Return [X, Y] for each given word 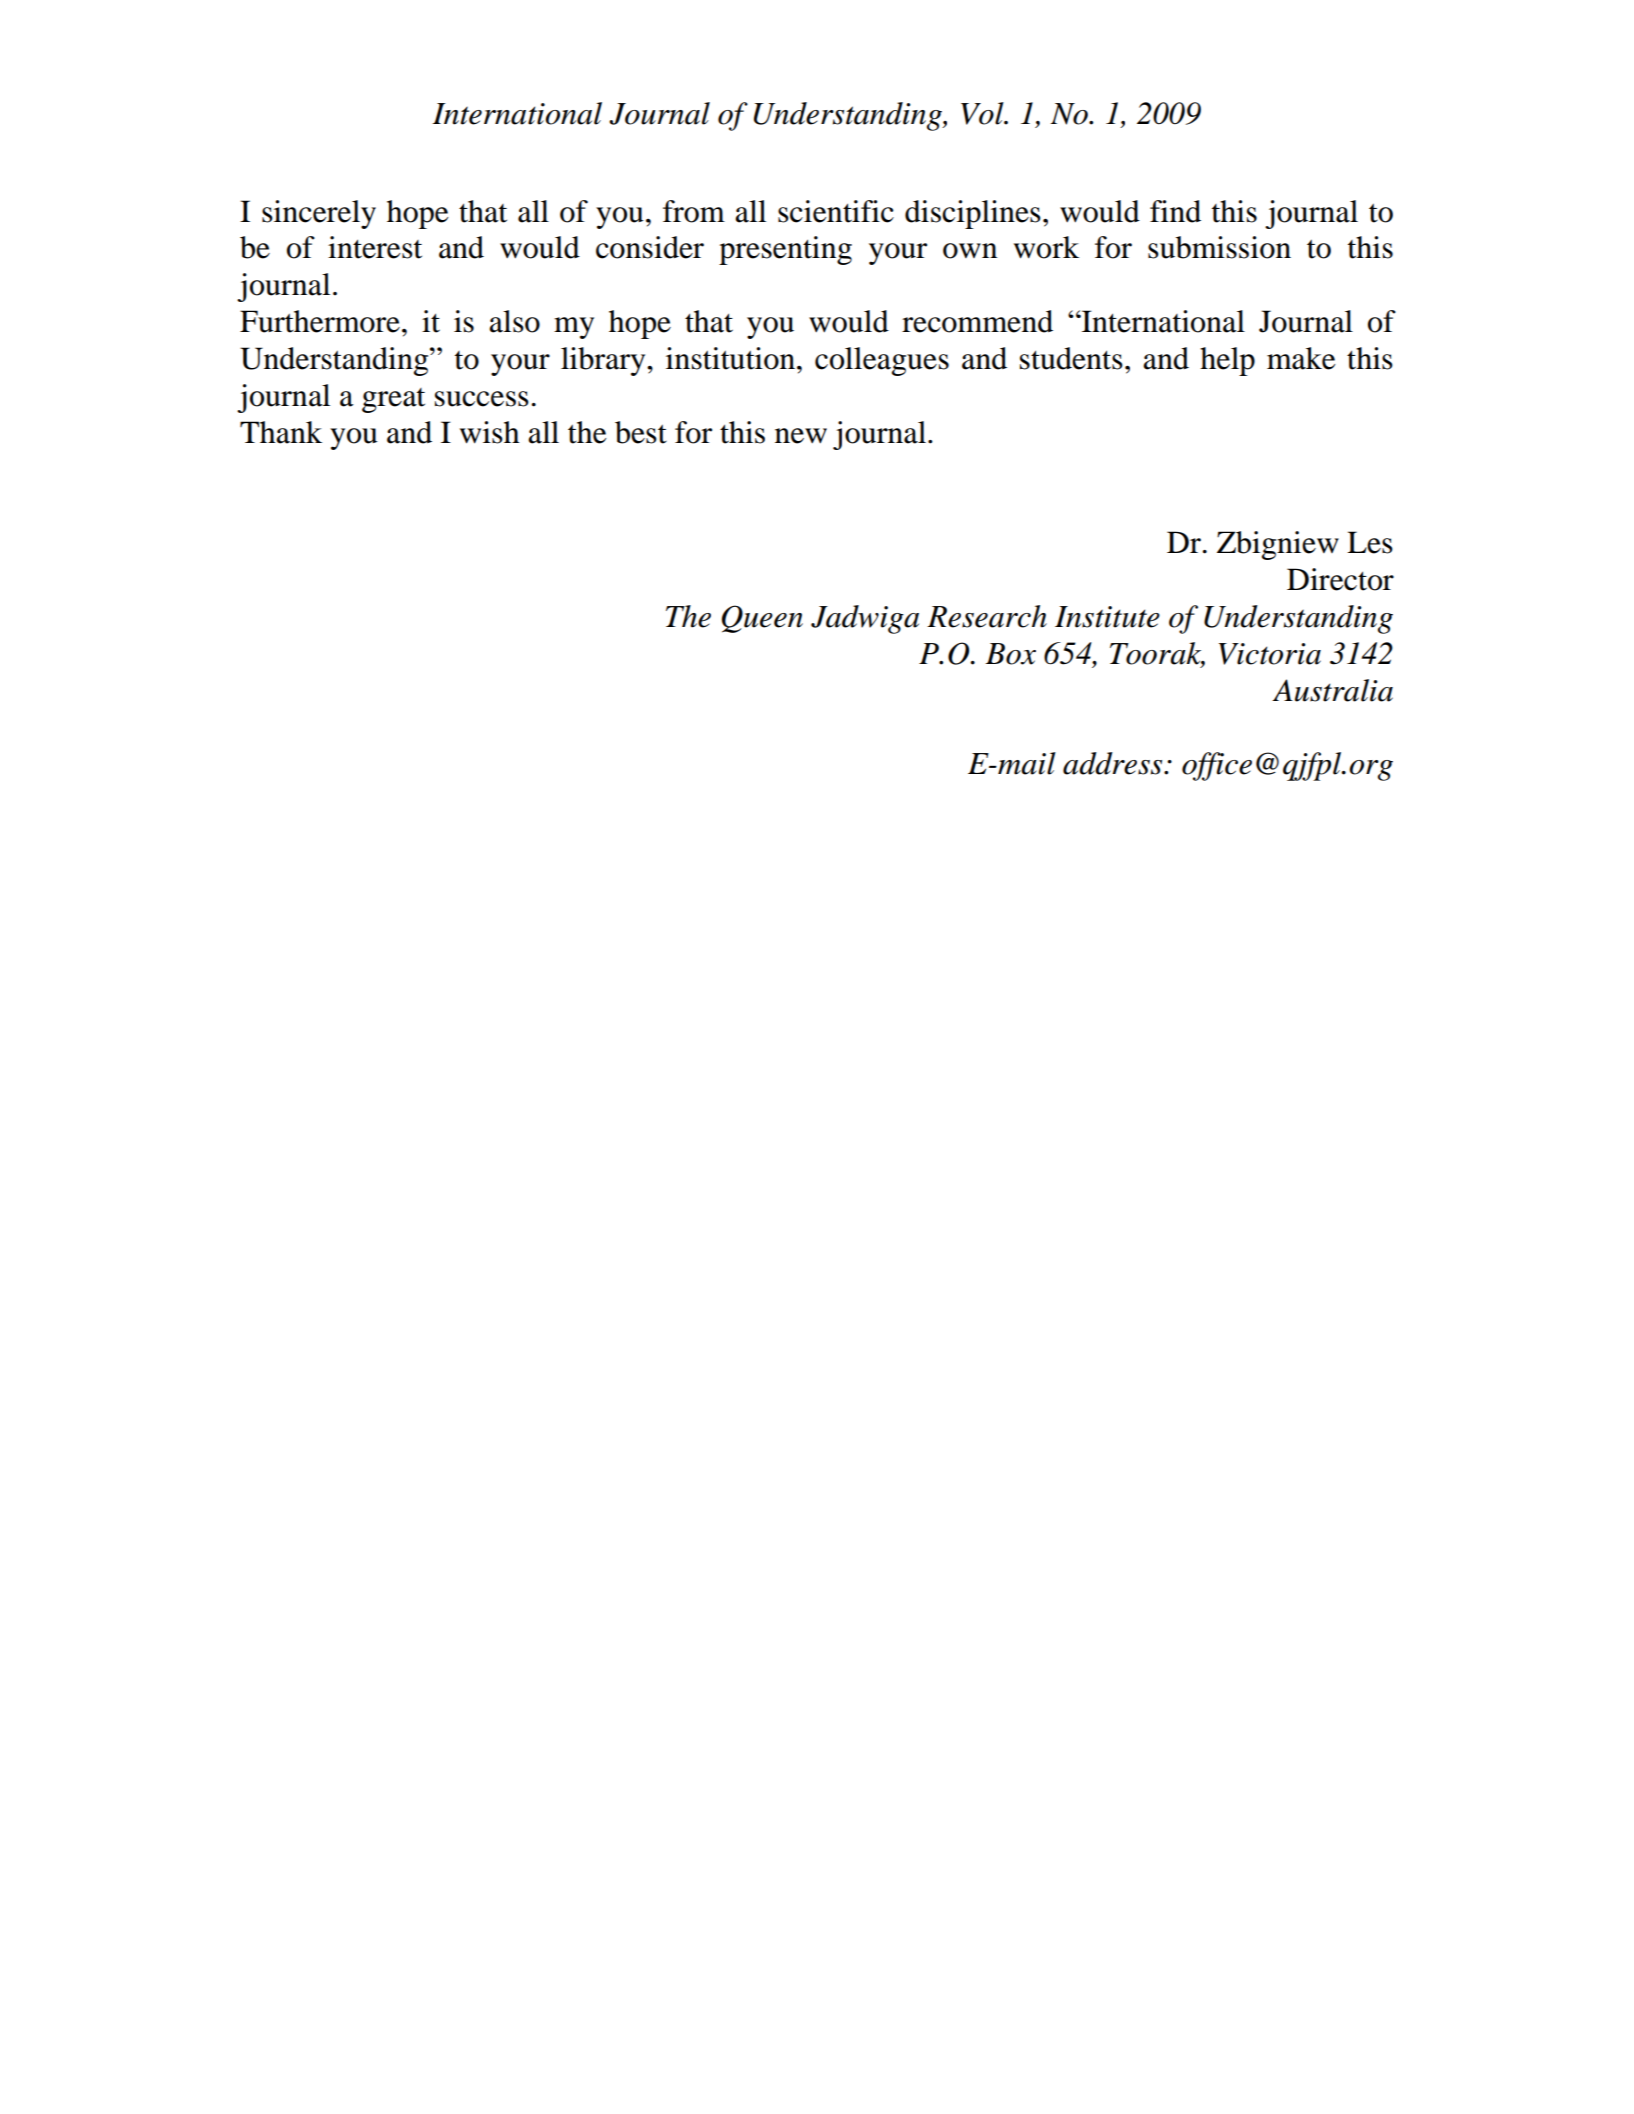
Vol [983, 113]
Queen [762, 619]
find [1175, 211]
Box [1011, 654]
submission [1219, 247]
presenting [785, 250]
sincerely [319, 214]
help [1227, 361]
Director [1340, 579]
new [801, 436]
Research [987, 616]
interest [375, 247]
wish [489, 432]
